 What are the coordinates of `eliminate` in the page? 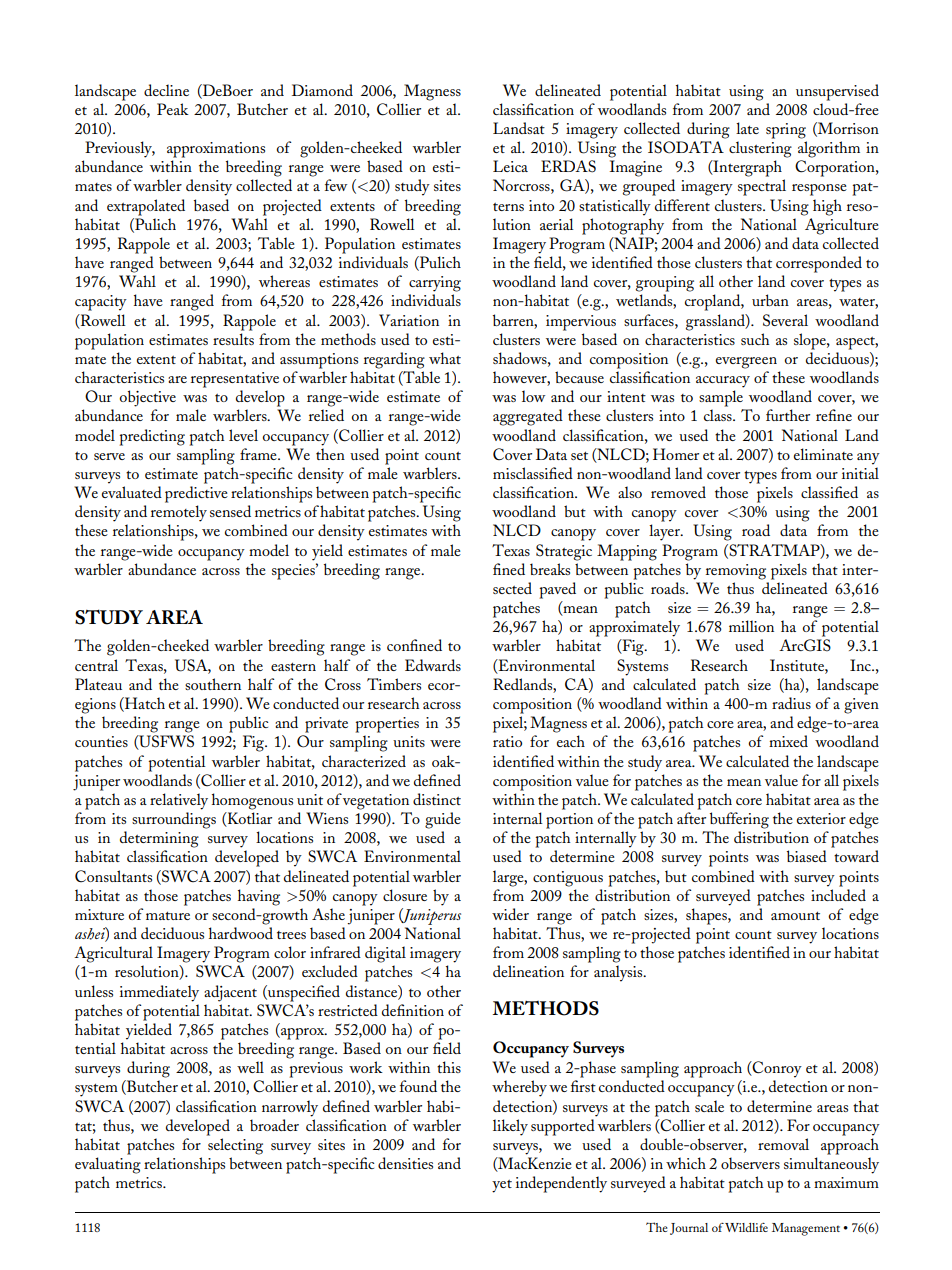 It's located at (823, 454).
